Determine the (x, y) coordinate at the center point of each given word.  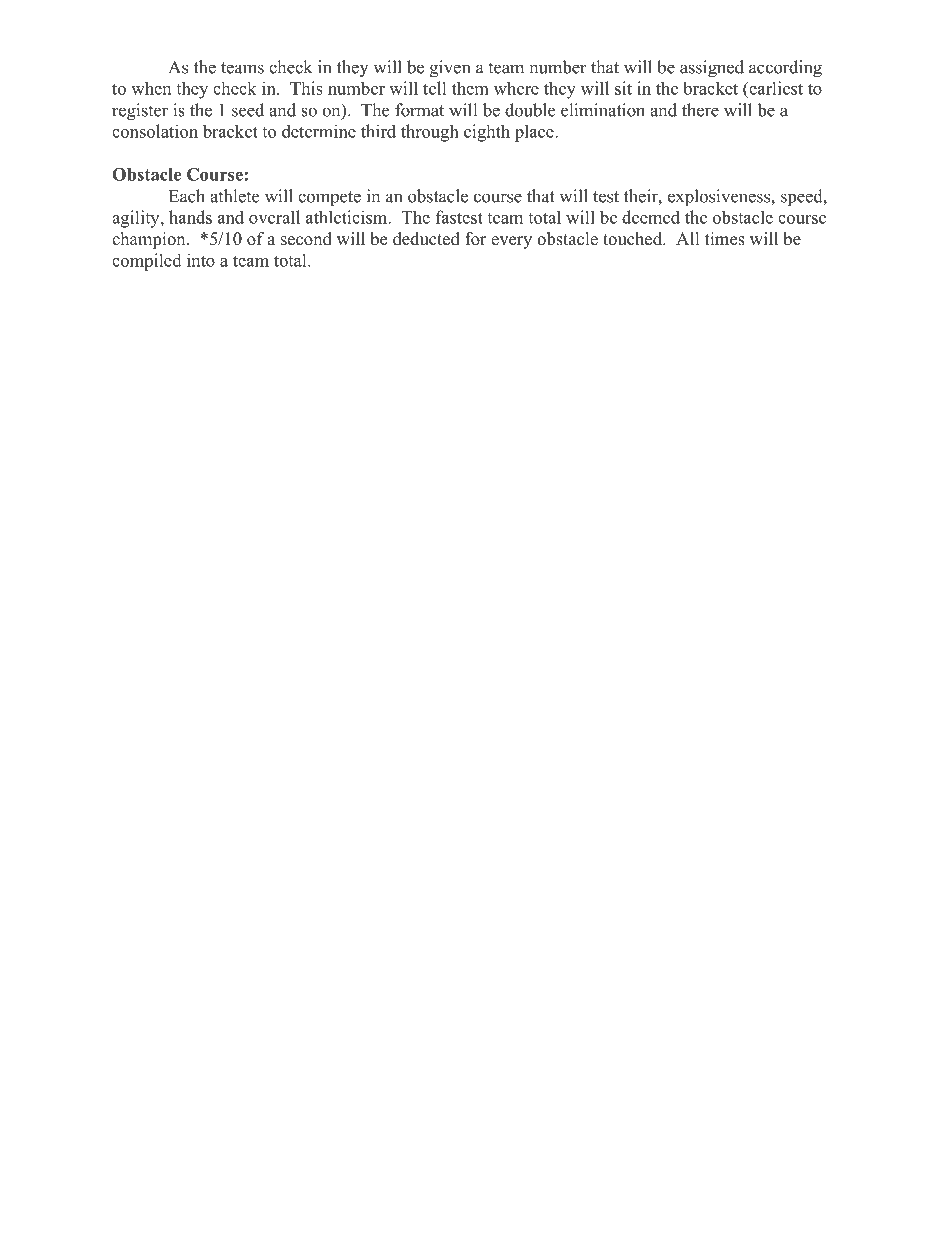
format (419, 110)
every (511, 242)
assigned (712, 69)
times (725, 239)
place (535, 133)
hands (190, 217)
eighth (487, 133)
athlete (234, 196)
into (201, 260)
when (151, 88)
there (700, 110)
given (450, 69)
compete (329, 199)
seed (248, 110)
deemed (651, 217)
